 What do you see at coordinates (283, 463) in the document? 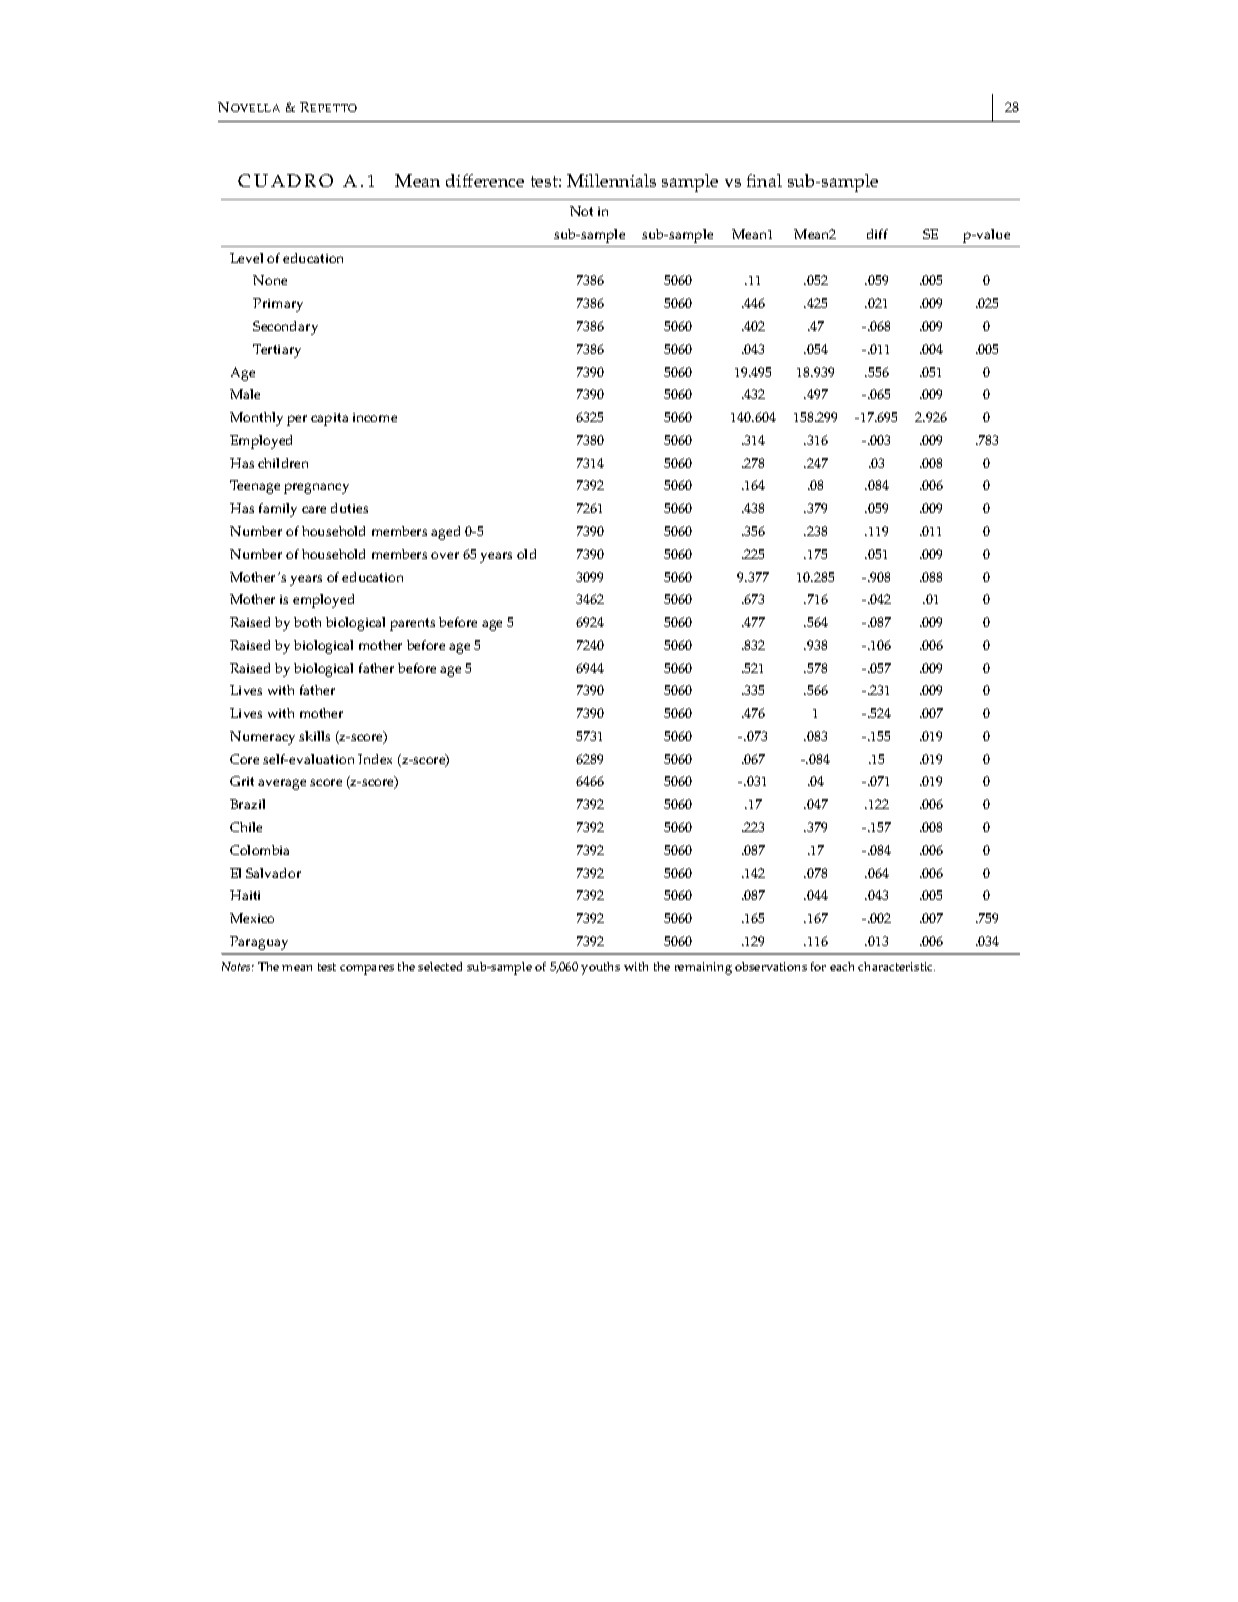
I see `children` at bounding box center [283, 463].
